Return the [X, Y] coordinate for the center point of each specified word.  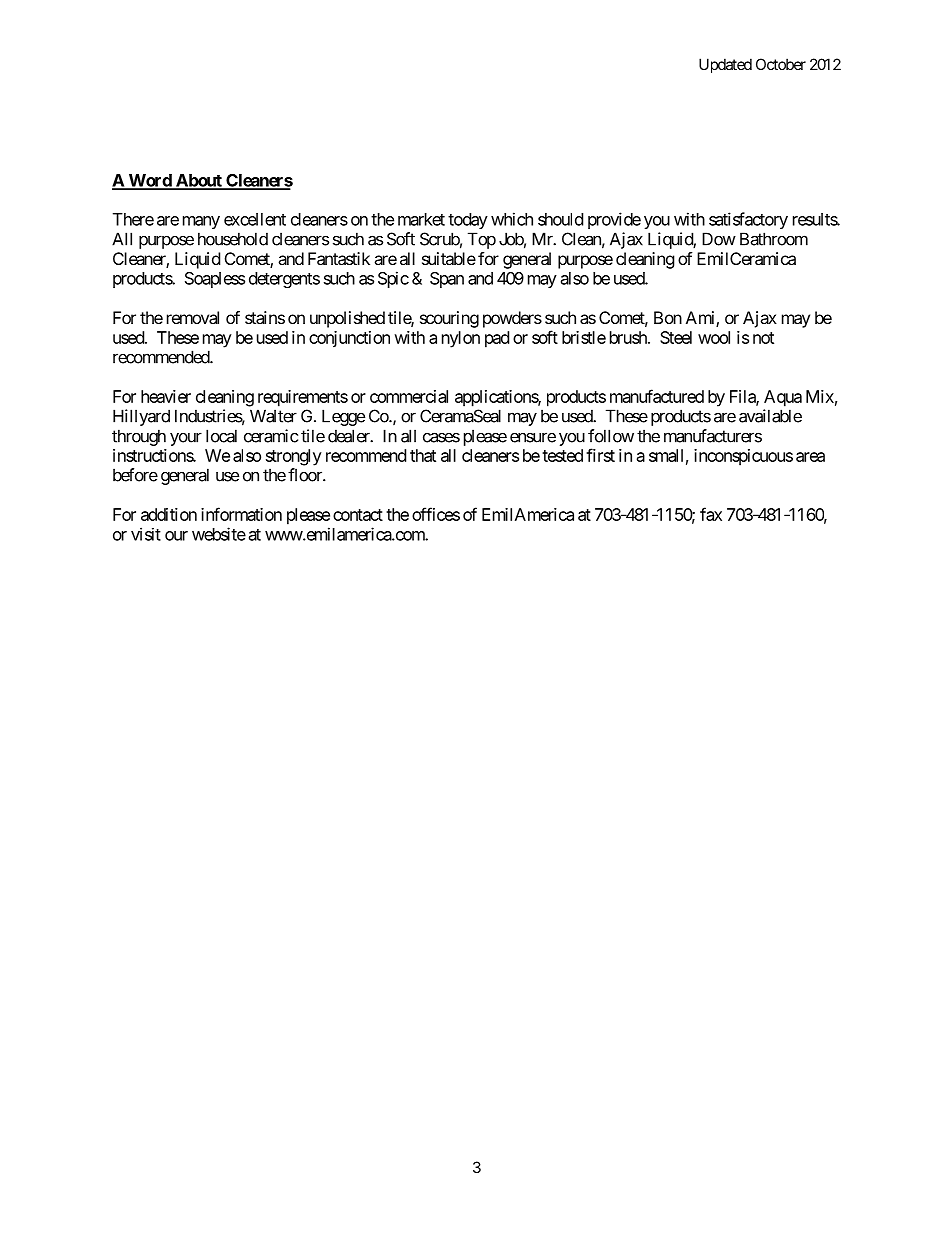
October [781, 64]
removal [193, 317]
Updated [725, 65]
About [199, 181]
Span [447, 280]
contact [358, 515]
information [241, 514]
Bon [668, 317]
